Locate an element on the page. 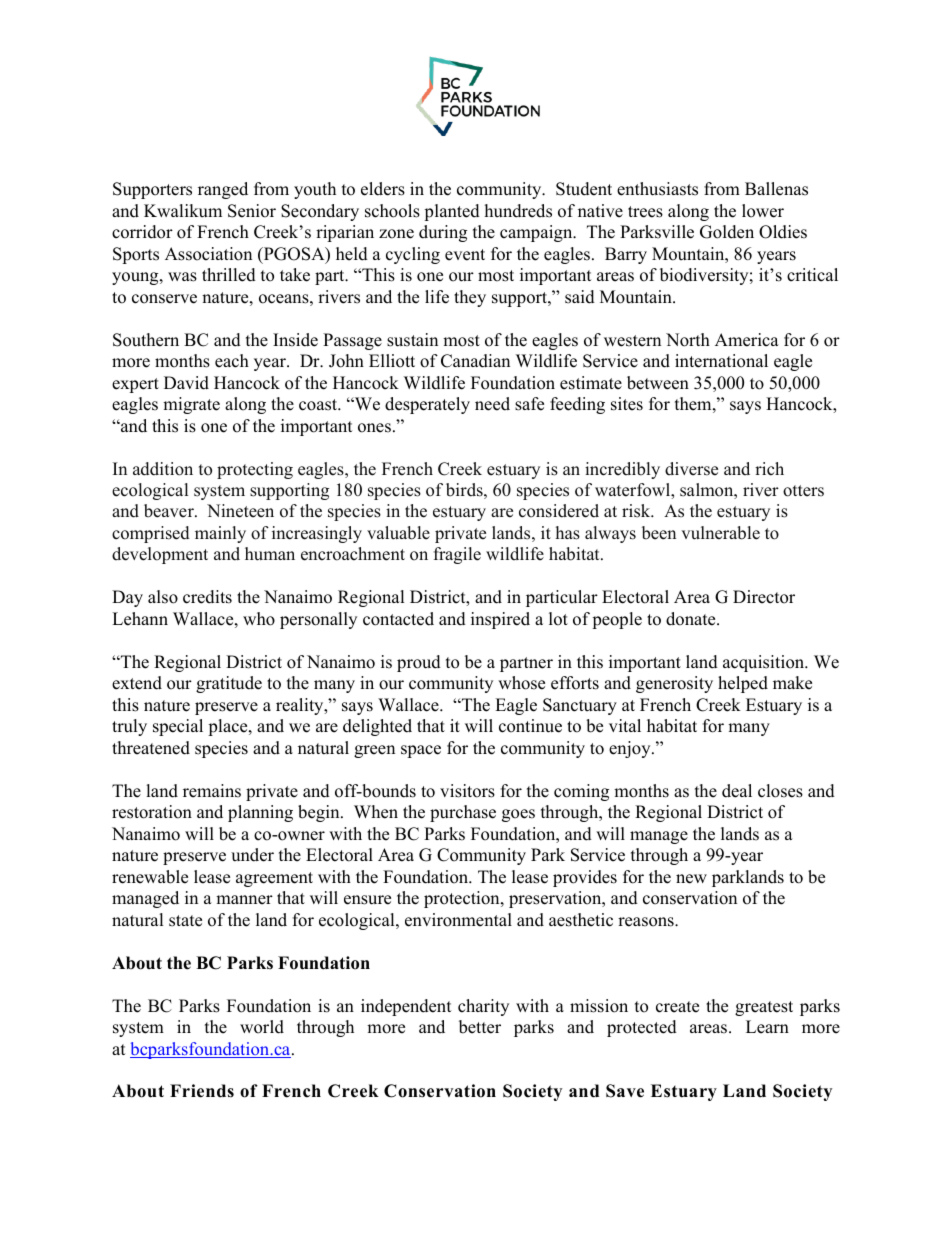  ranged is located at coordinates (223, 190).
